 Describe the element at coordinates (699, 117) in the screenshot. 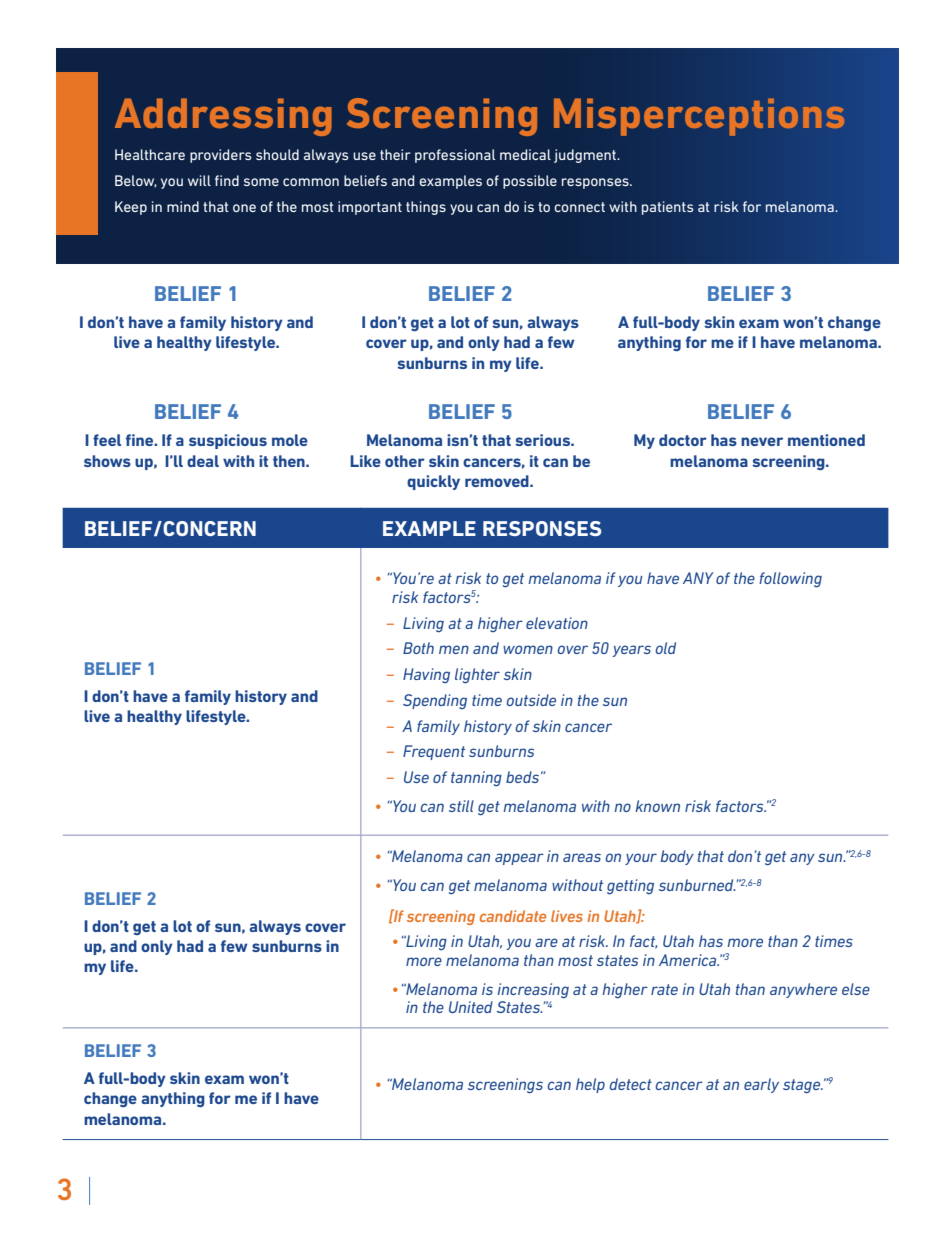

I see `Misperceptions` at that location.
